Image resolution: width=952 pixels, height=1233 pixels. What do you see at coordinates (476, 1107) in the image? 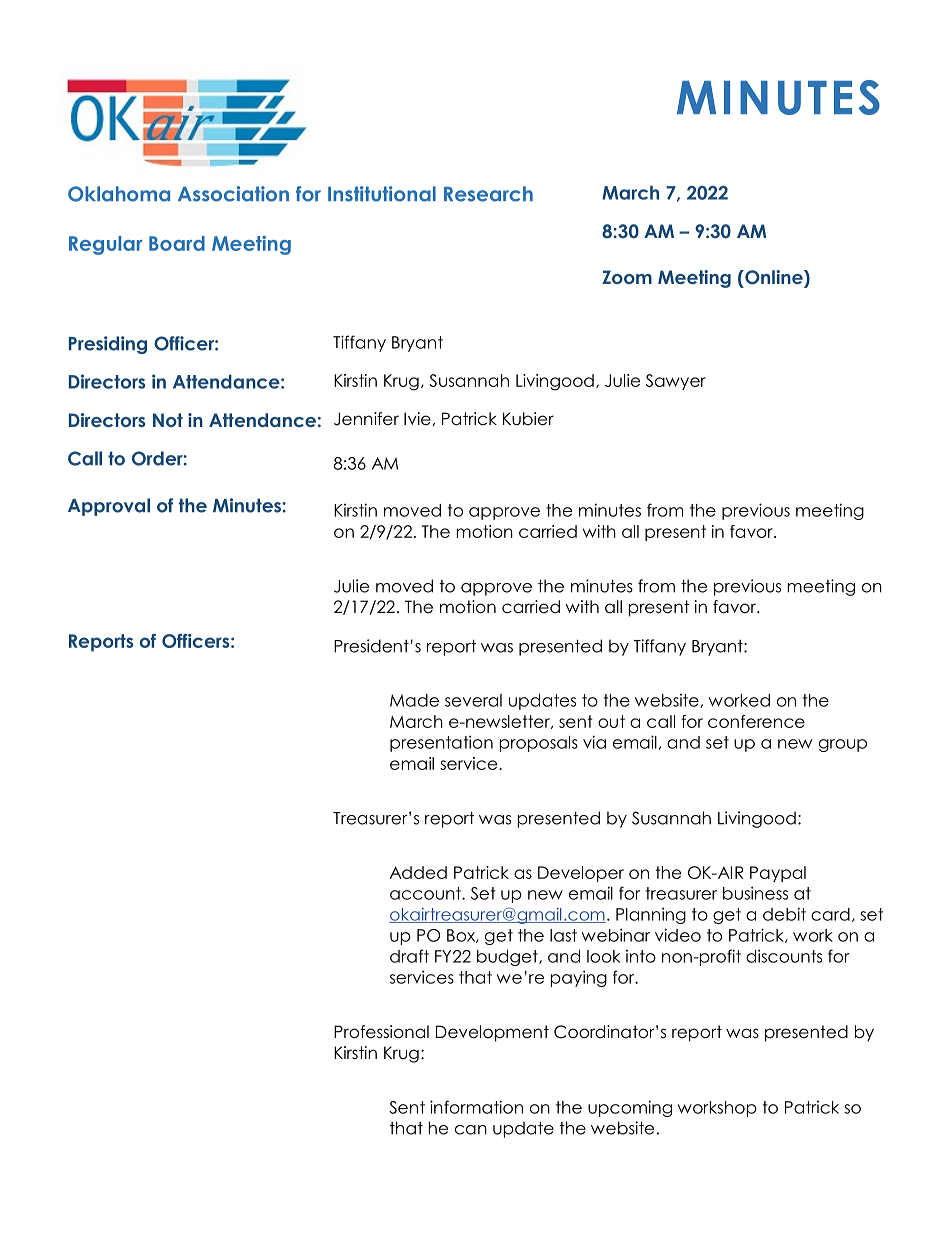
I see `information` at bounding box center [476, 1107].
